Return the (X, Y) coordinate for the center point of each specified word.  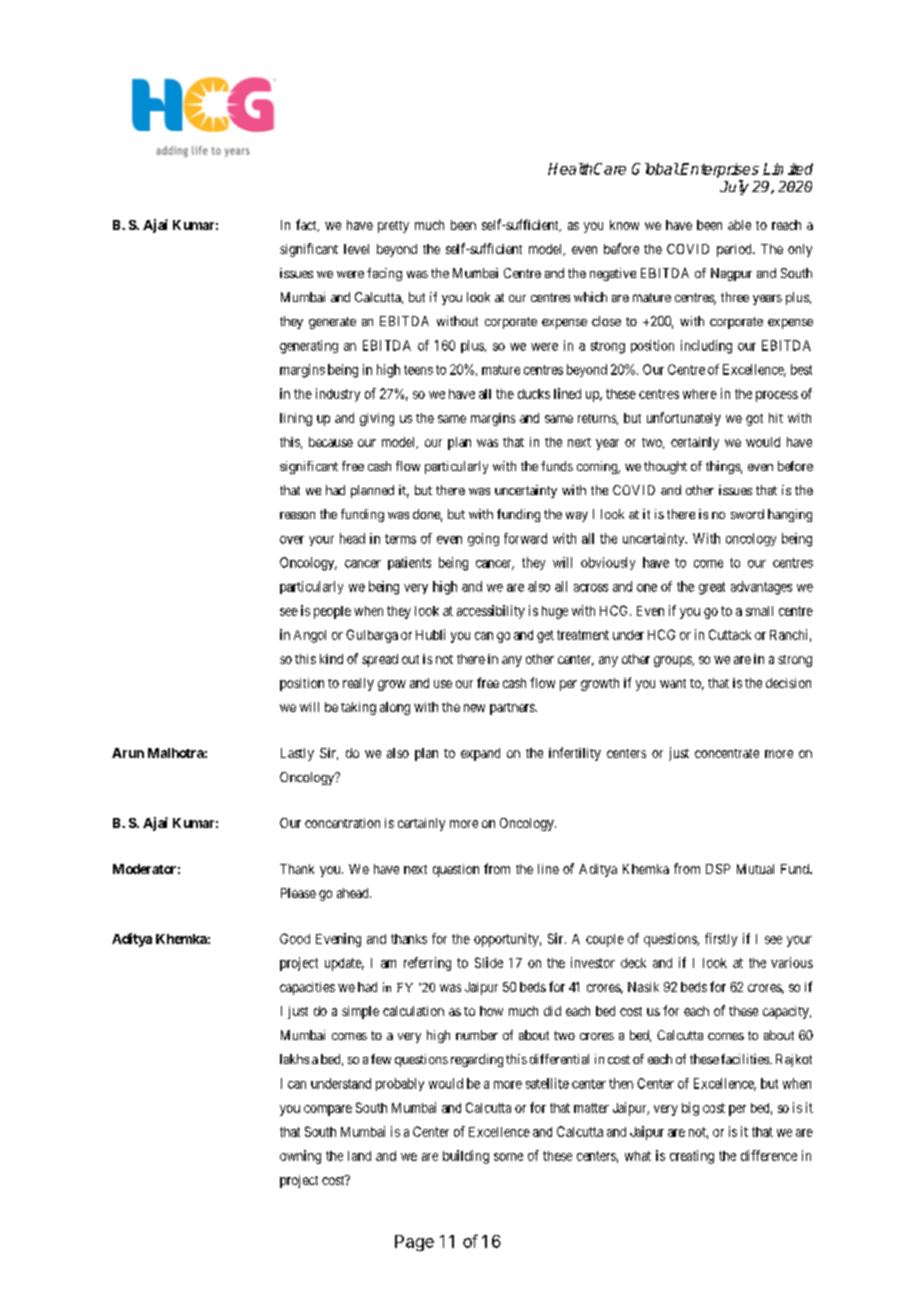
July (734, 187)
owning (300, 1157)
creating (692, 1157)
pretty (393, 227)
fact (307, 225)
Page (414, 1243)
